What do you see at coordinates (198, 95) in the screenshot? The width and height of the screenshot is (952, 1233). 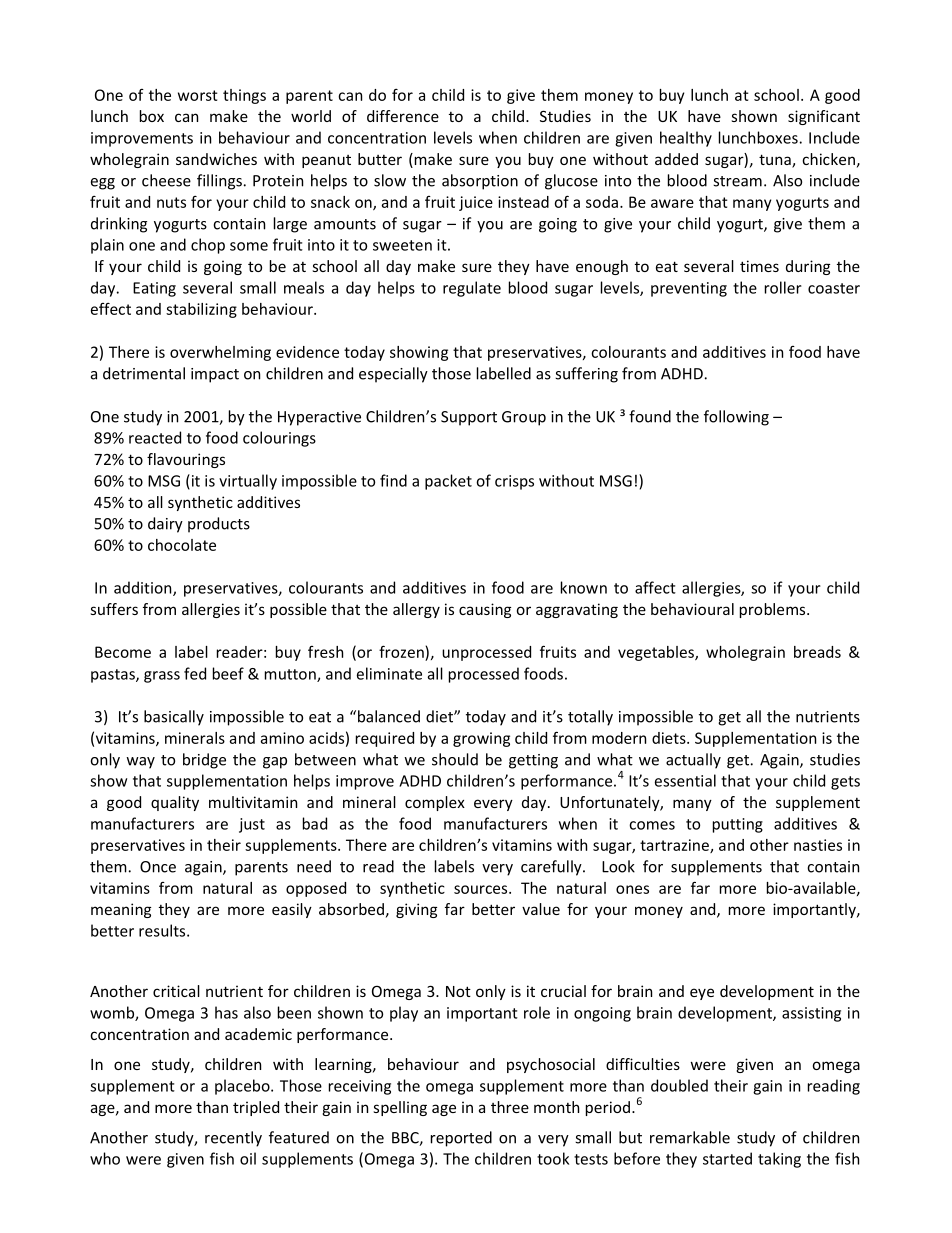 I see `worst` at bounding box center [198, 95].
